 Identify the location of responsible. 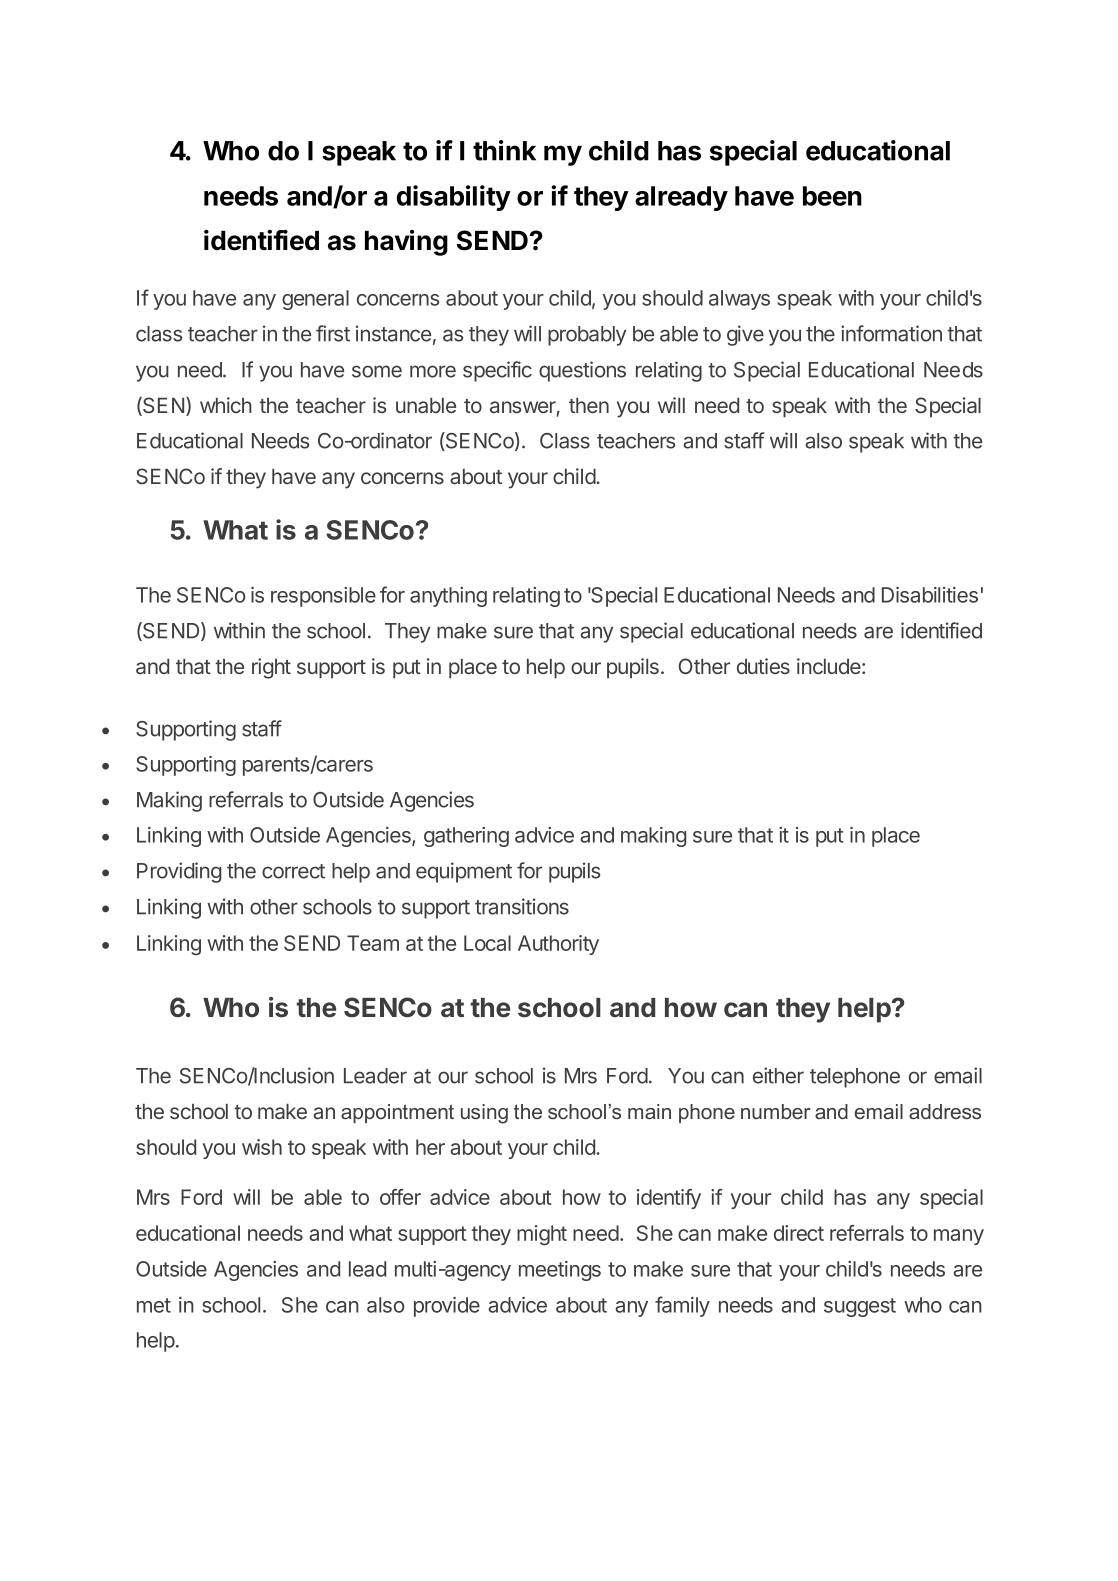
(323, 597).
